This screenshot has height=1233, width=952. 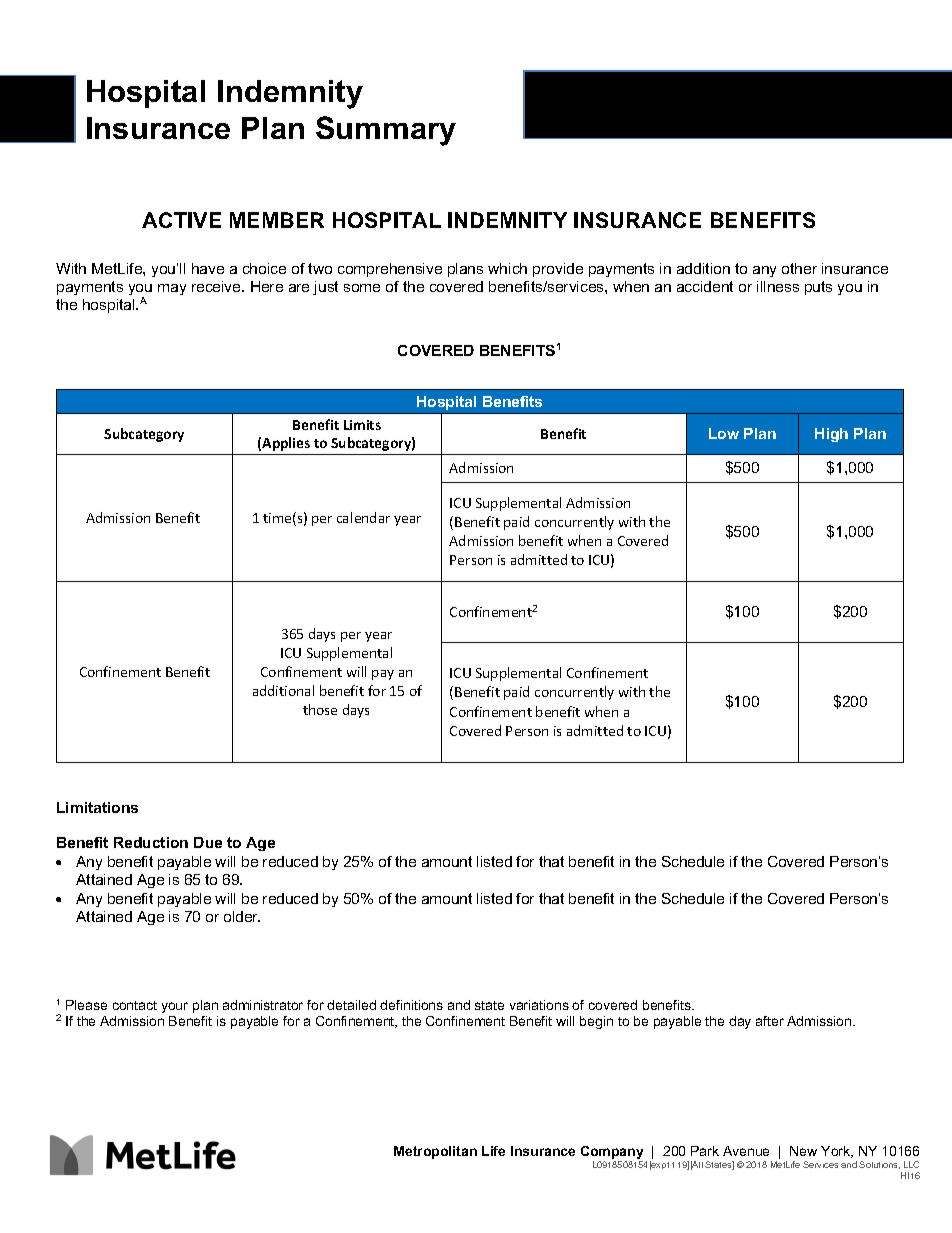 What do you see at coordinates (386, 131) in the screenshot?
I see `Summary` at bounding box center [386, 131].
